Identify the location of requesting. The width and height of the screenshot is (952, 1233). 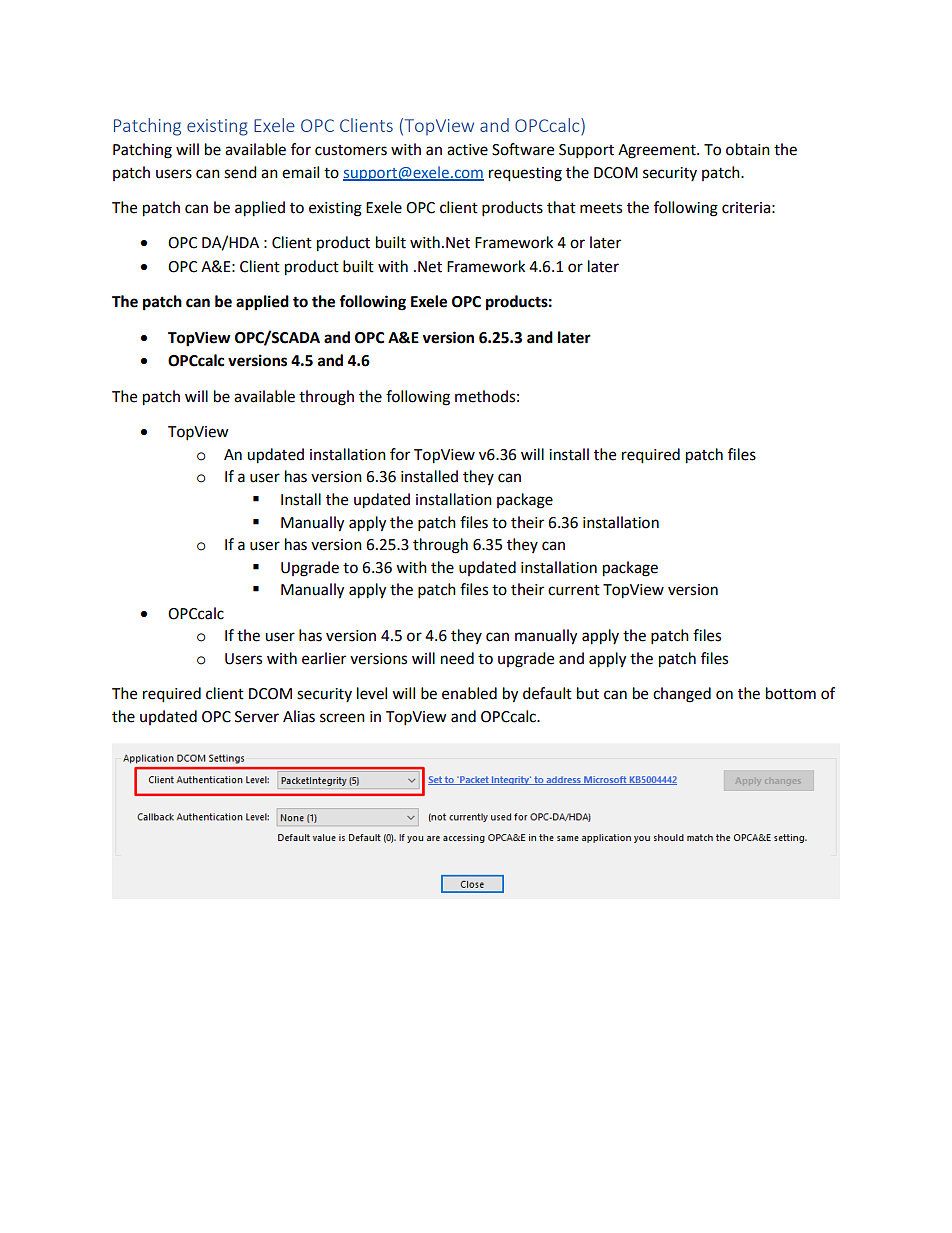
(525, 174).
